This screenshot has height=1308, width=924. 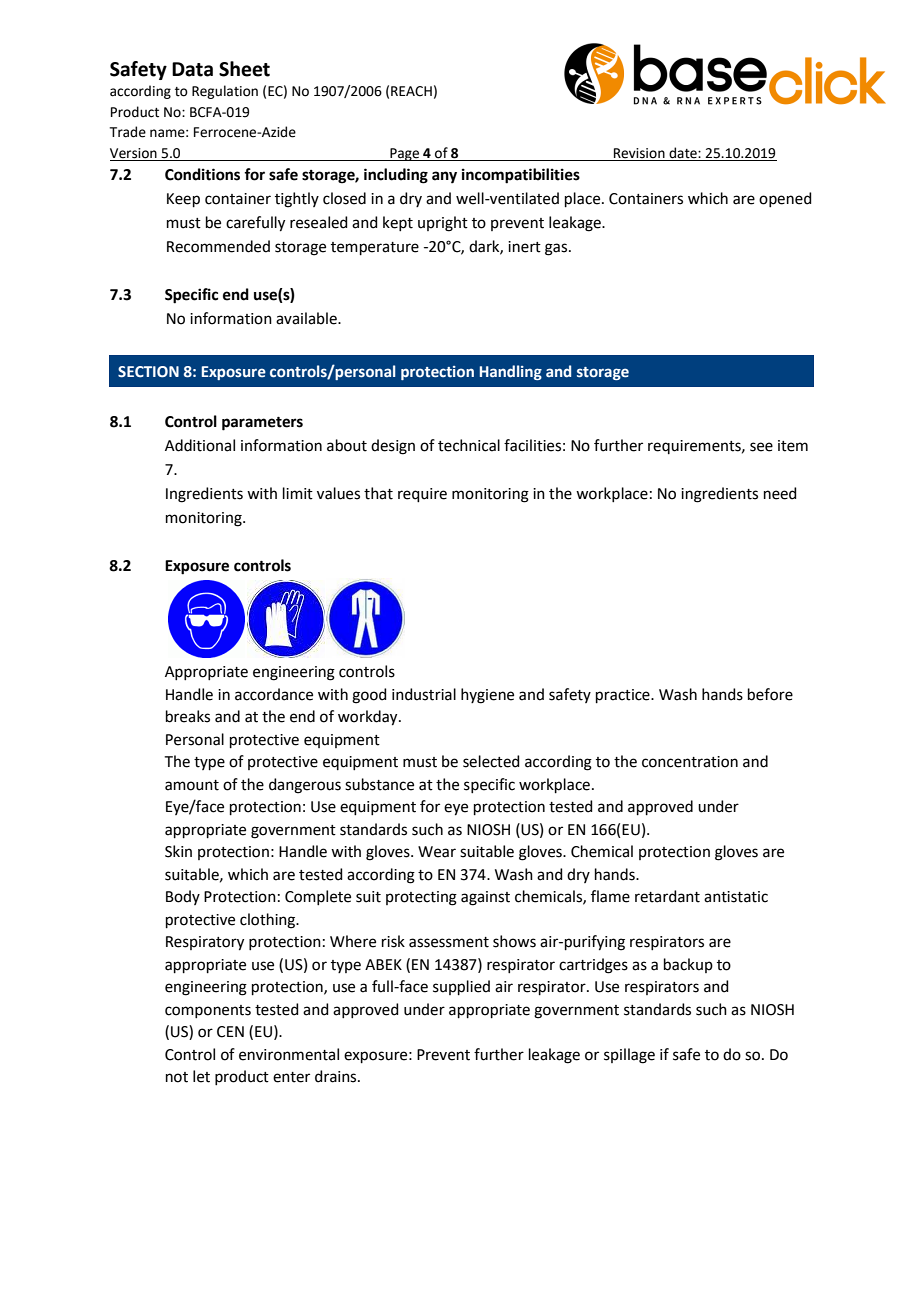 I want to click on see, so click(x=761, y=447).
